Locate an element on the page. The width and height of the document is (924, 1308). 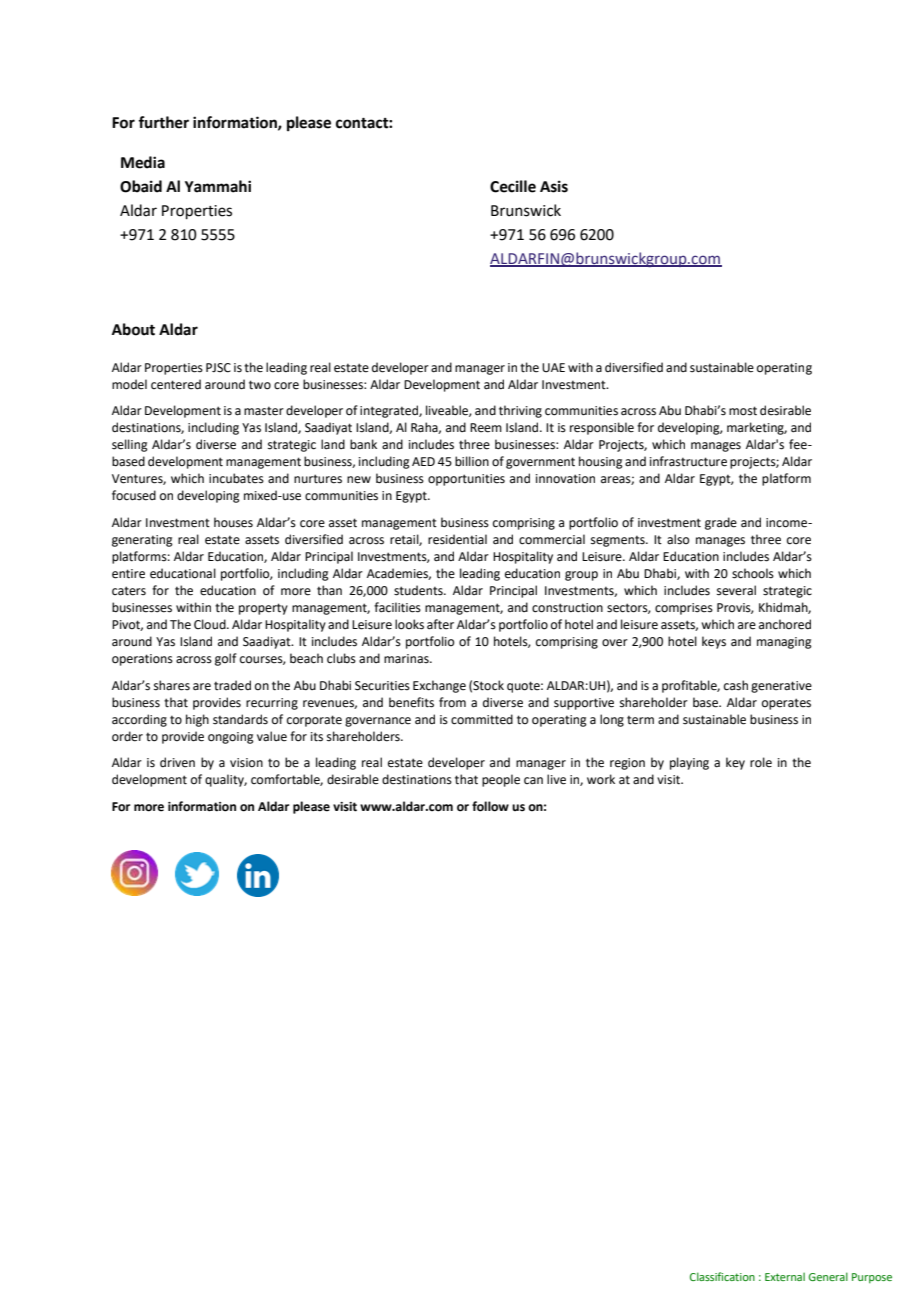
Asis is located at coordinates (554, 186).
